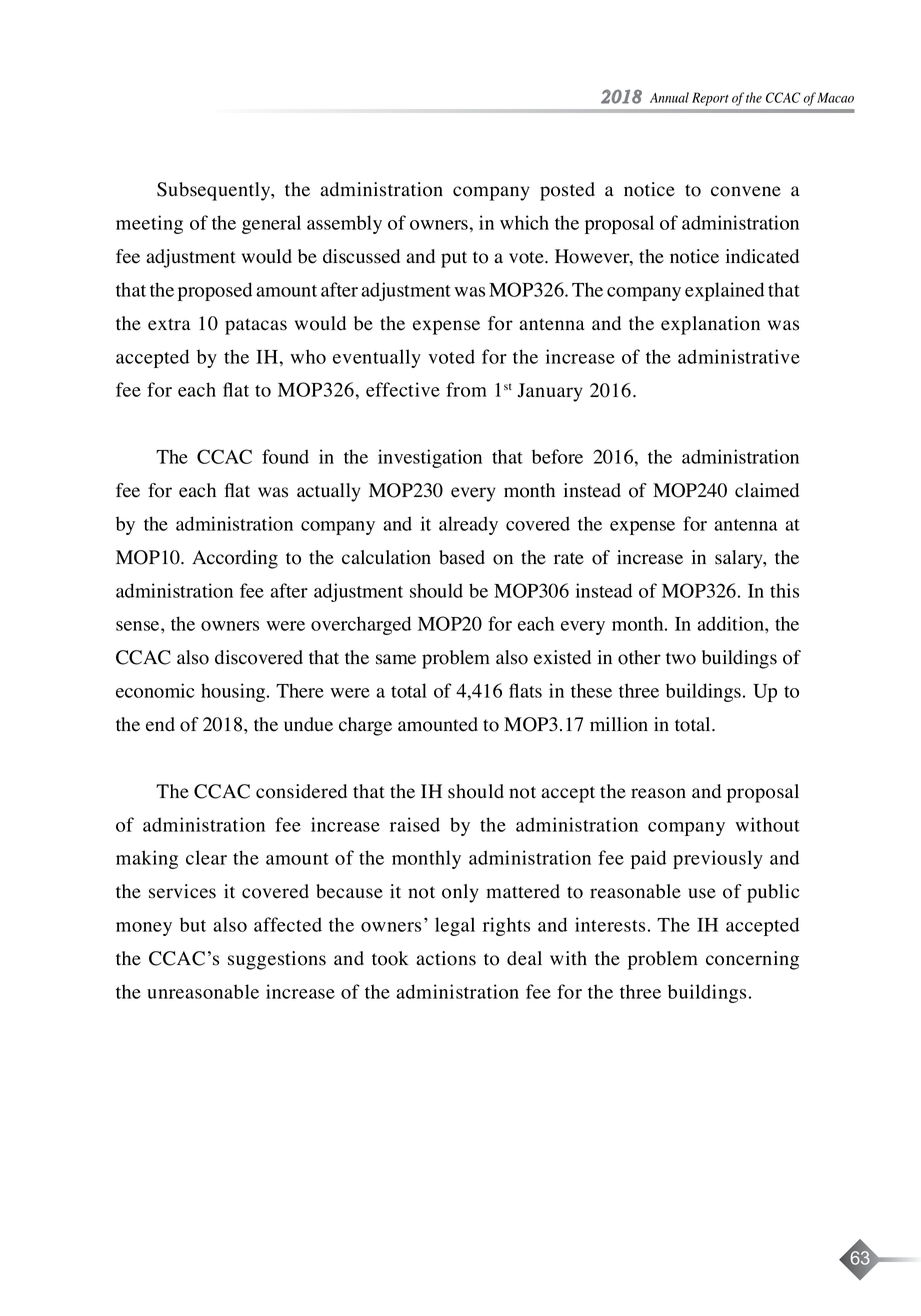 The height and width of the screenshot is (1316, 921). I want to click on general, so click(271, 224).
